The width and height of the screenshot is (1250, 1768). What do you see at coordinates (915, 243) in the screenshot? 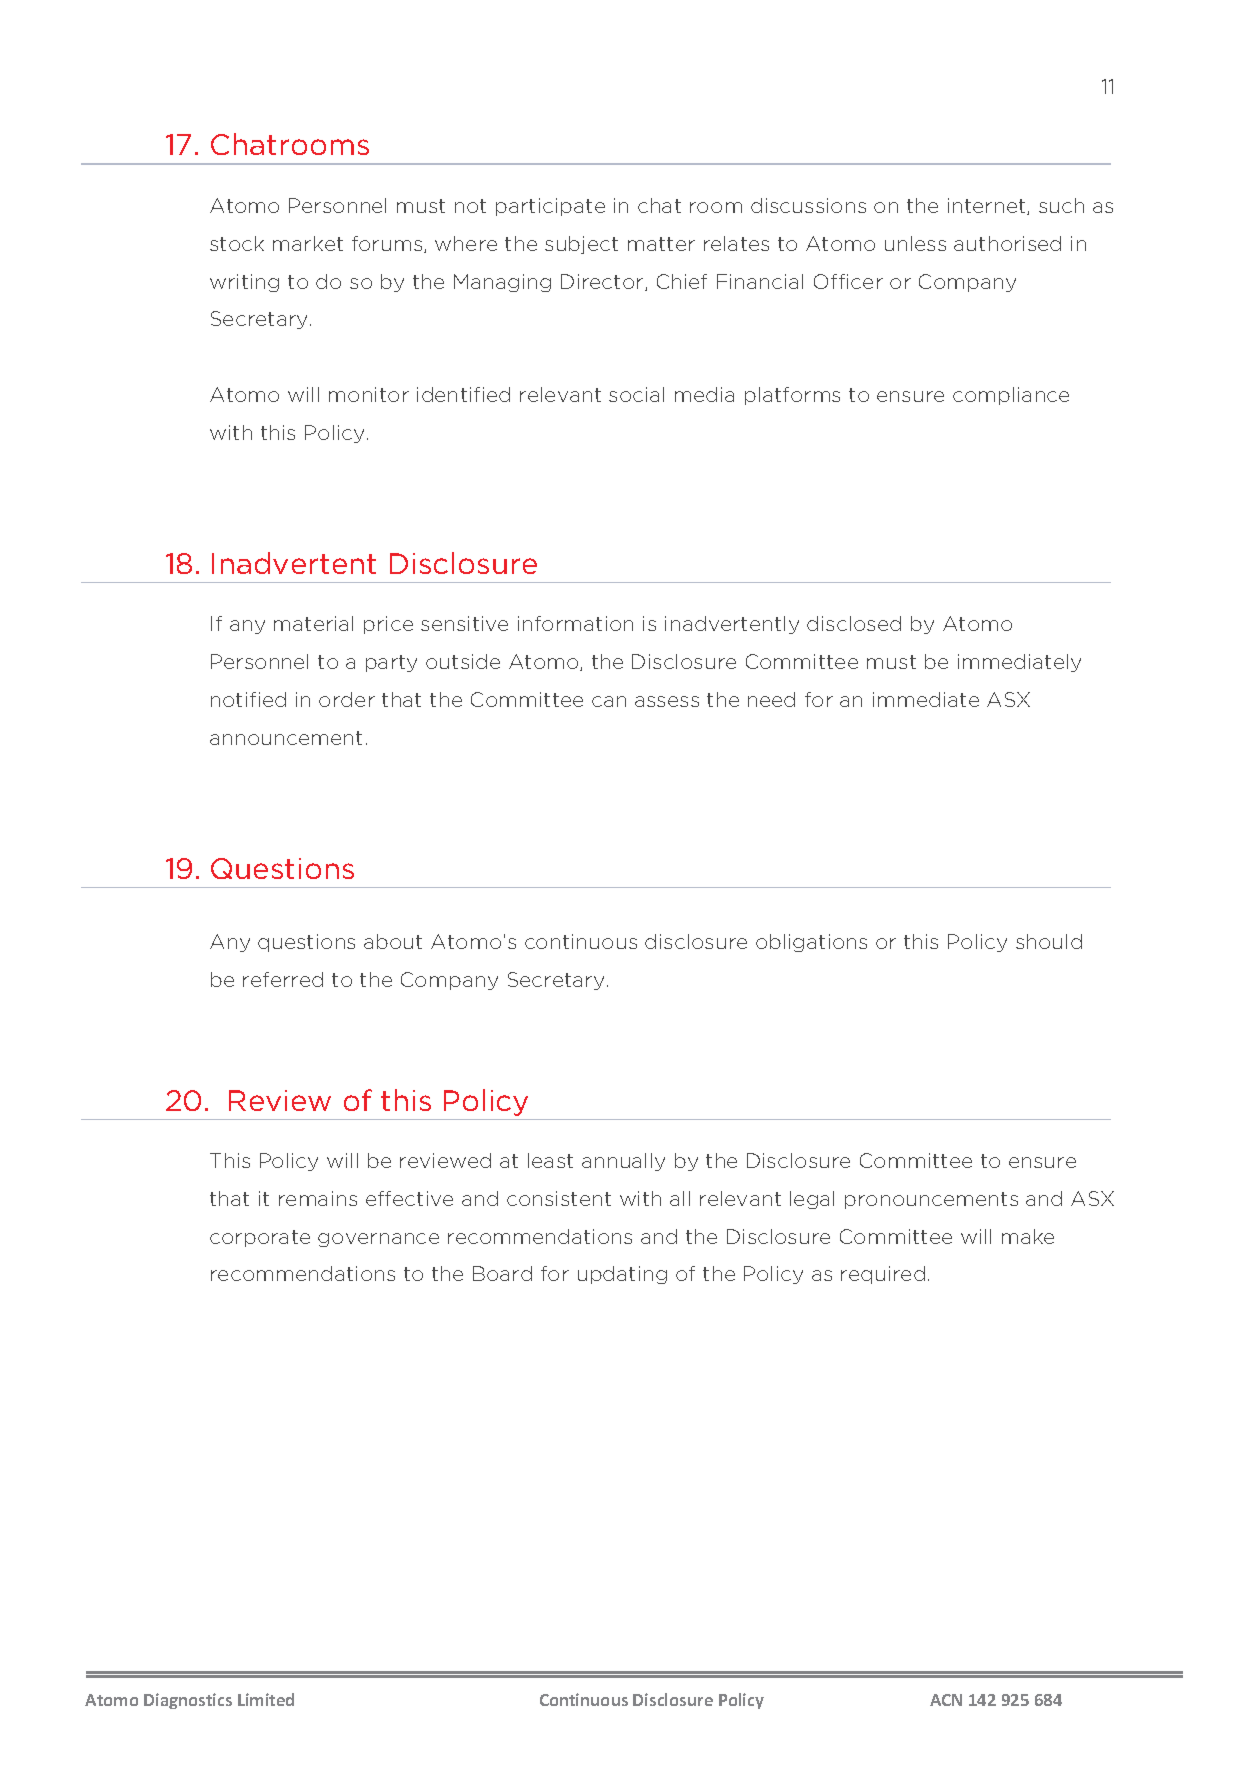
I see `unless` at bounding box center [915, 243].
